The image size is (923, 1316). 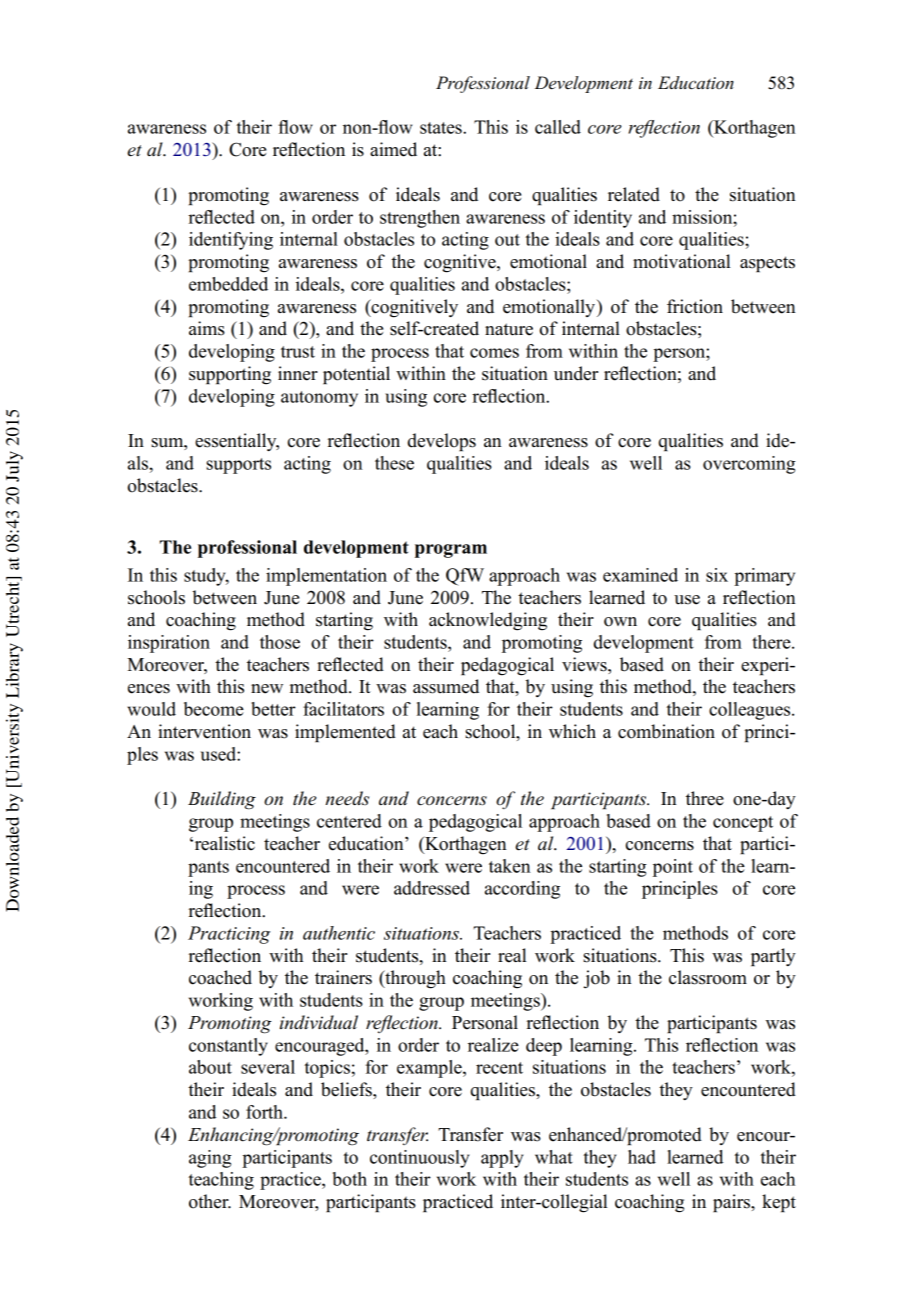 What do you see at coordinates (231, 241) in the document?
I see `identifying` at bounding box center [231, 241].
